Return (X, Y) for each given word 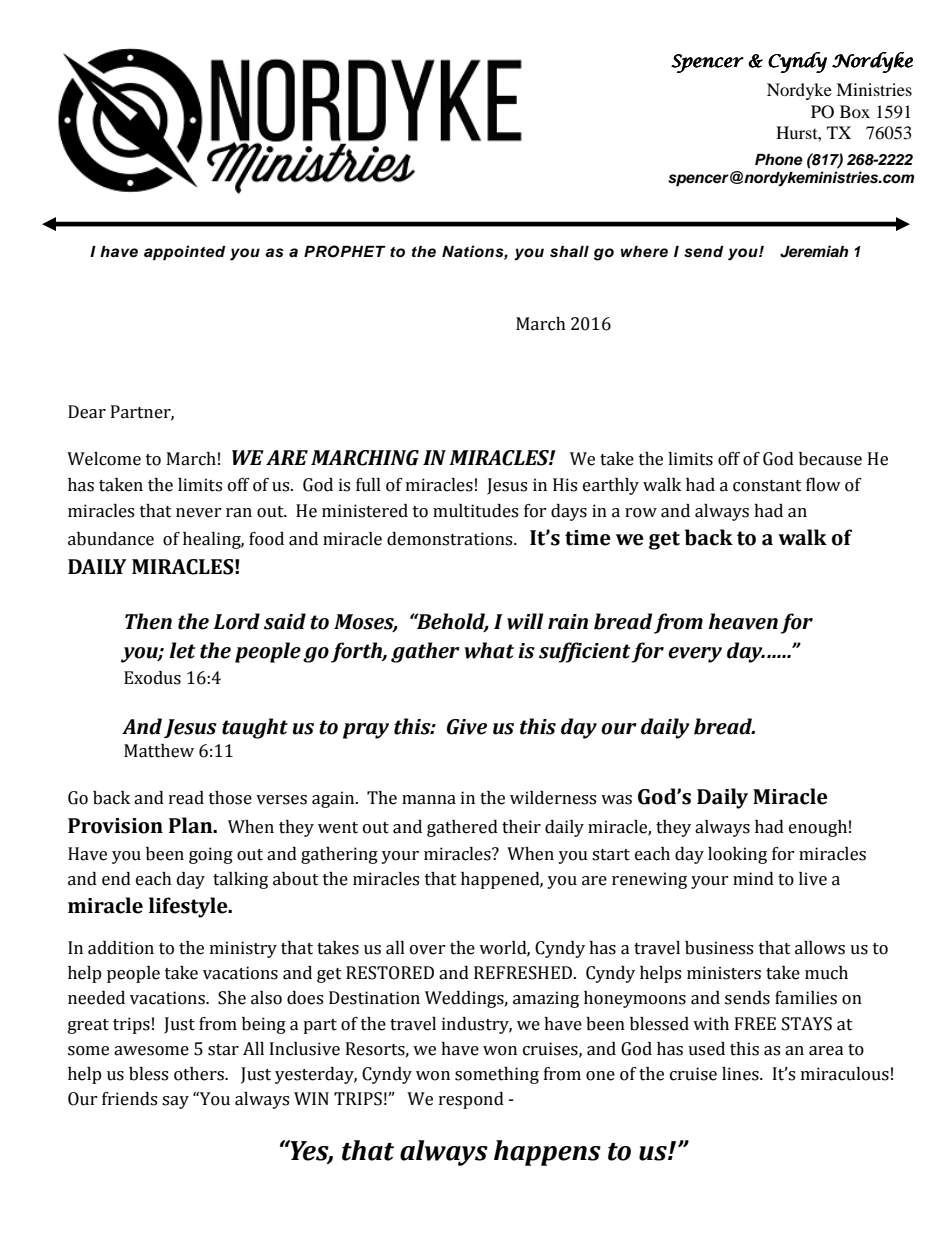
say (175, 1102)
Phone (779, 160)
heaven (743, 621)
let (182, 650)
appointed (185, 253)
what (489, 650)
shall (569, 252)
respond (471, 1100)
